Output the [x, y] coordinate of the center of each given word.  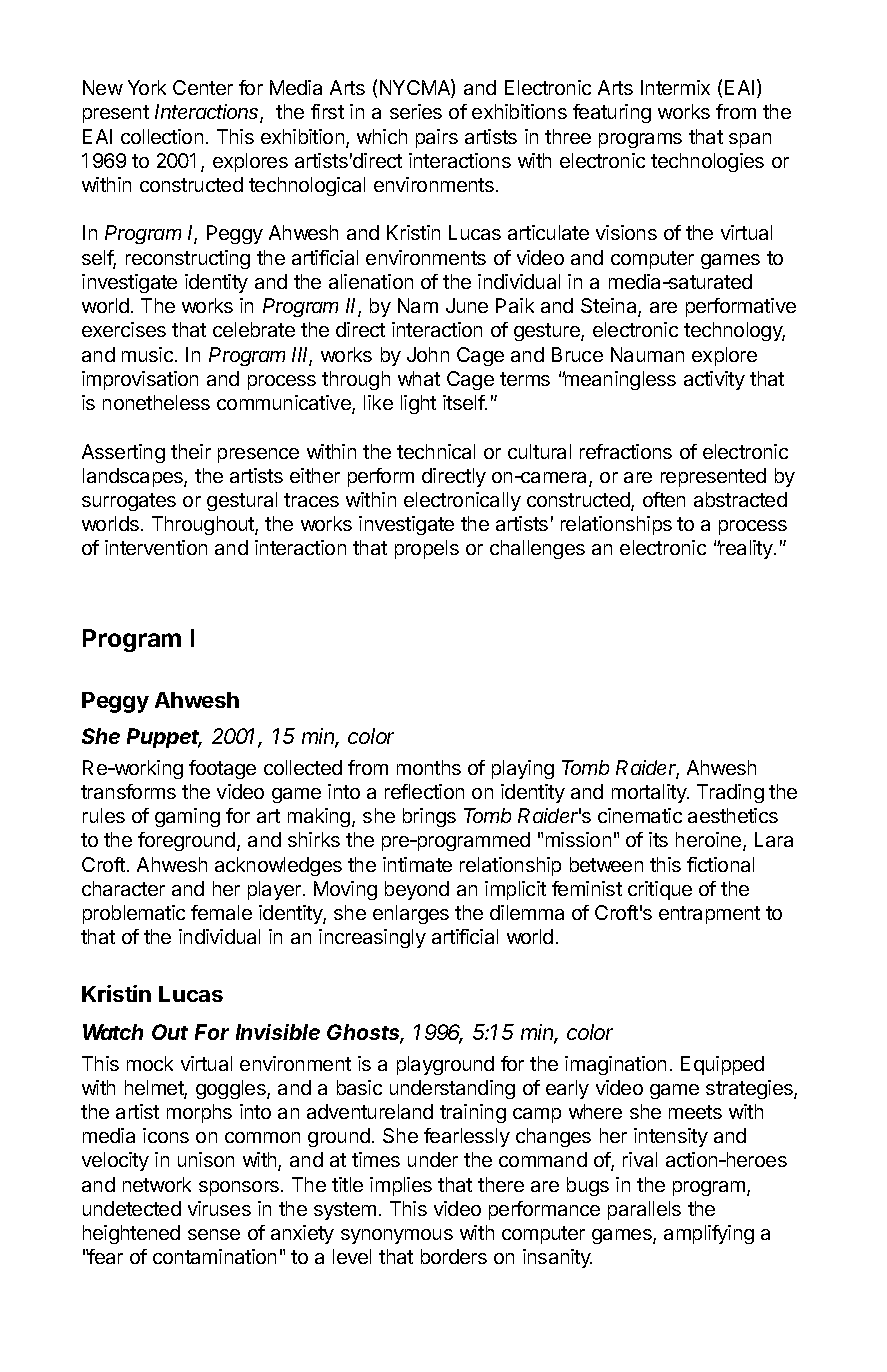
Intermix [675, 87]
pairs [437, 138]
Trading [730, 793]
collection [162, 136]
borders [454, 1256]
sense [214, 1234]
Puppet [164, 738]
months [429, 767]
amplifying [709, 1234]
